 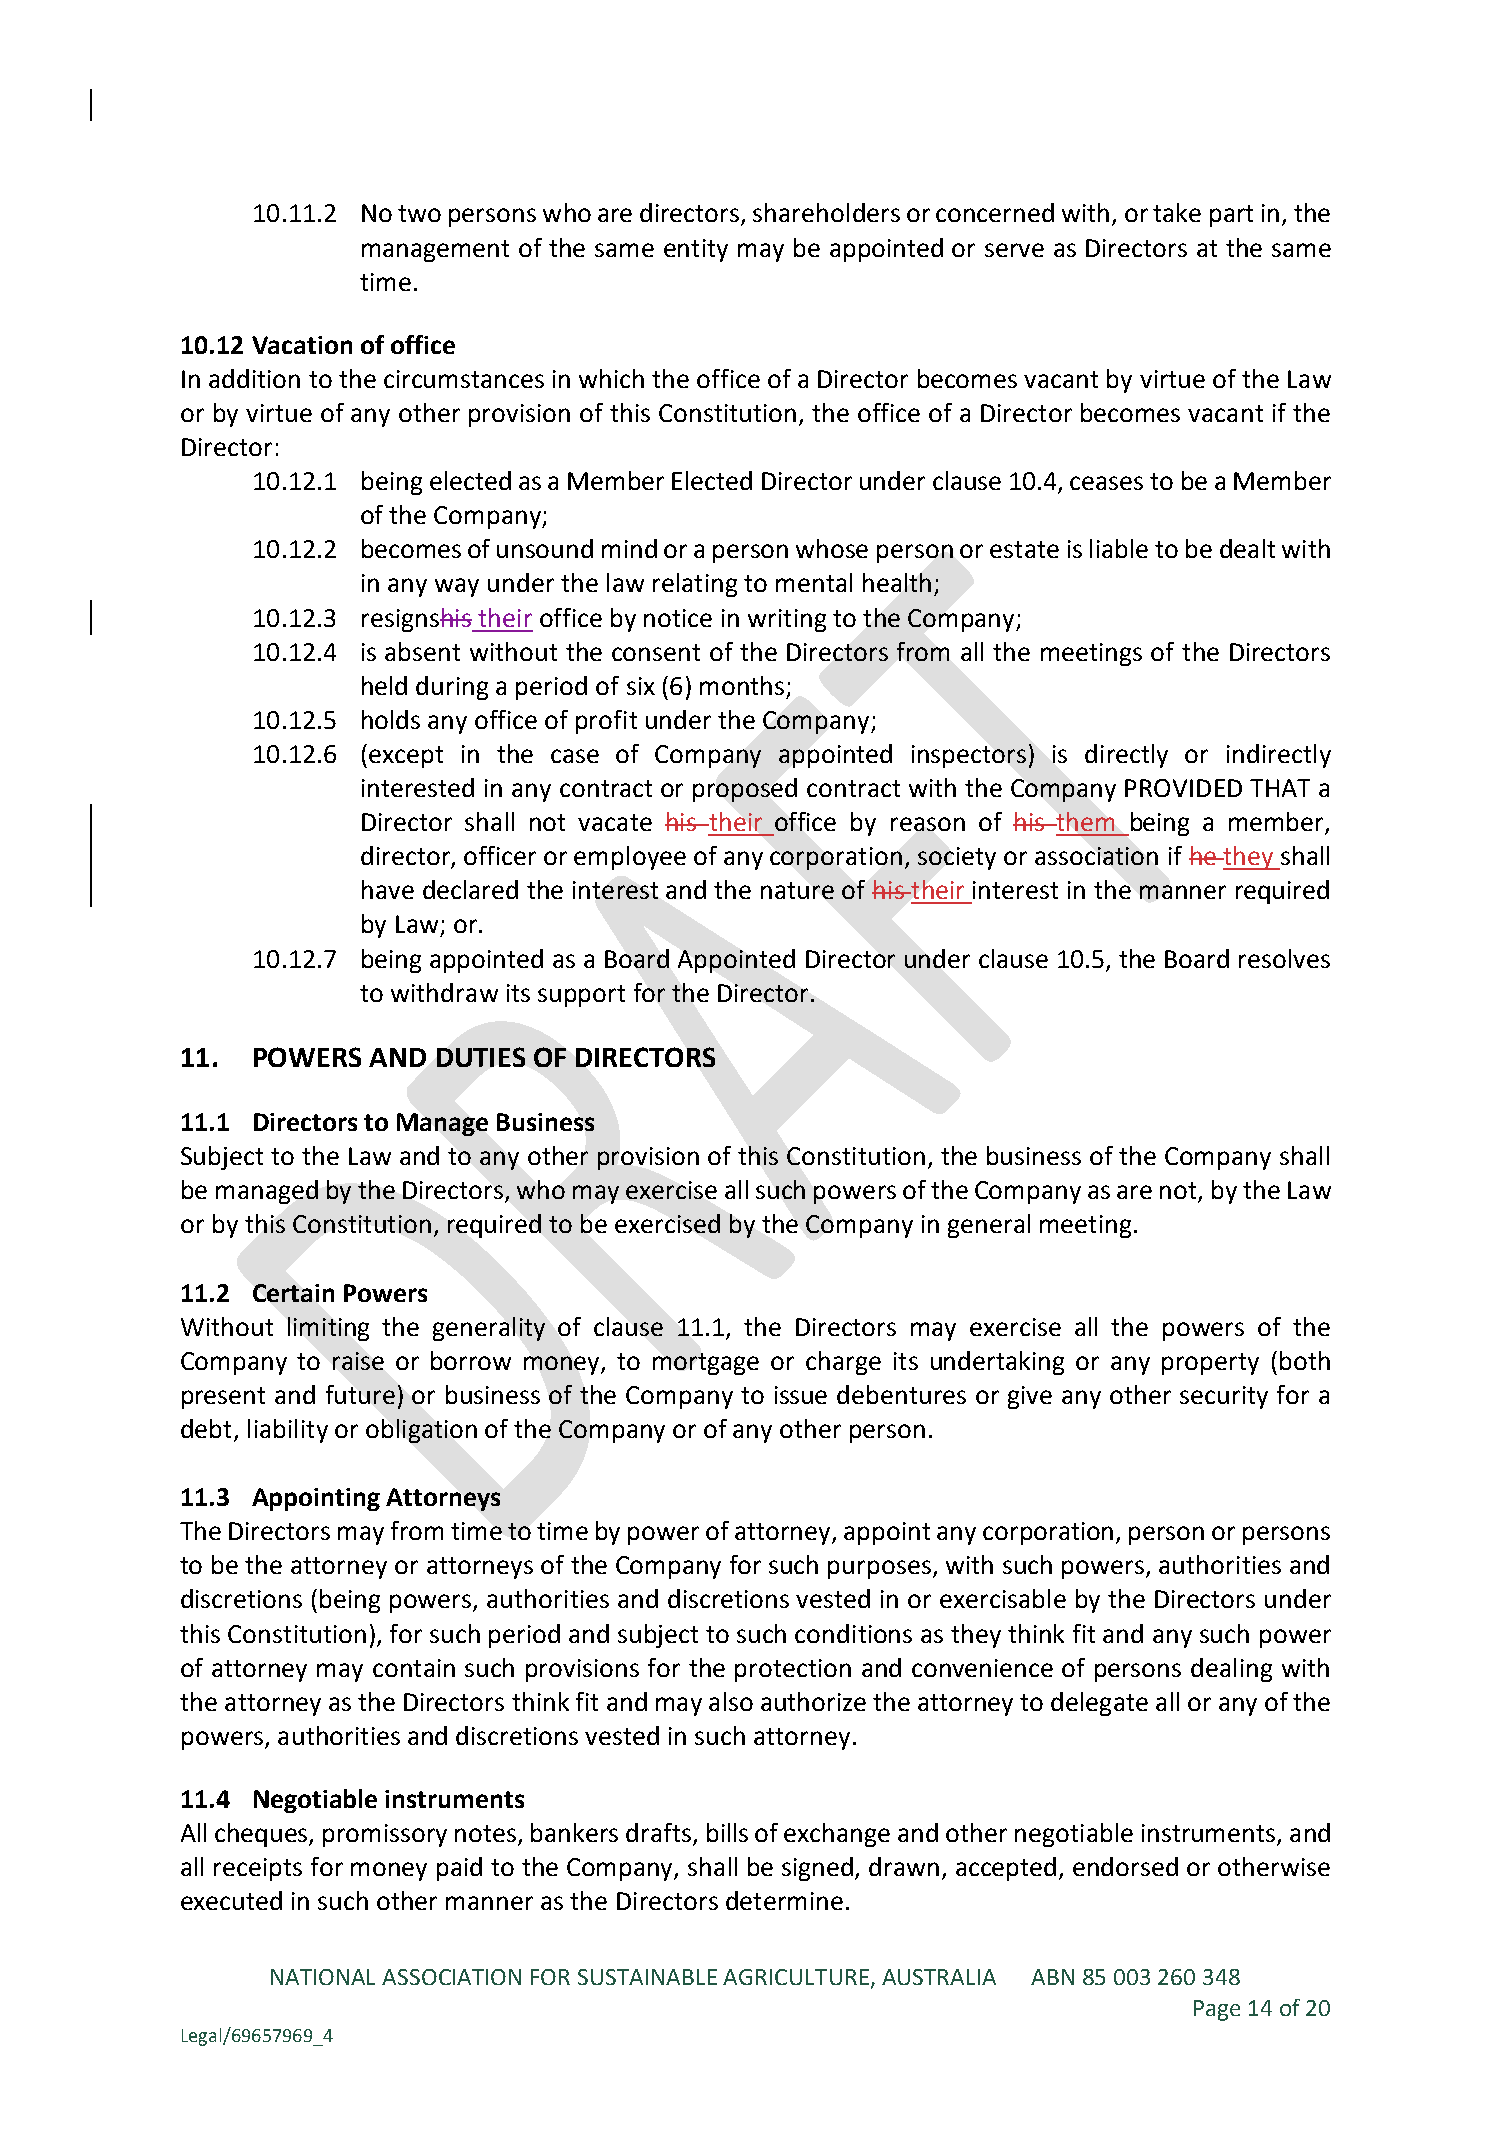 I want to click on DUTIES, so click(x=481, y=1057).
